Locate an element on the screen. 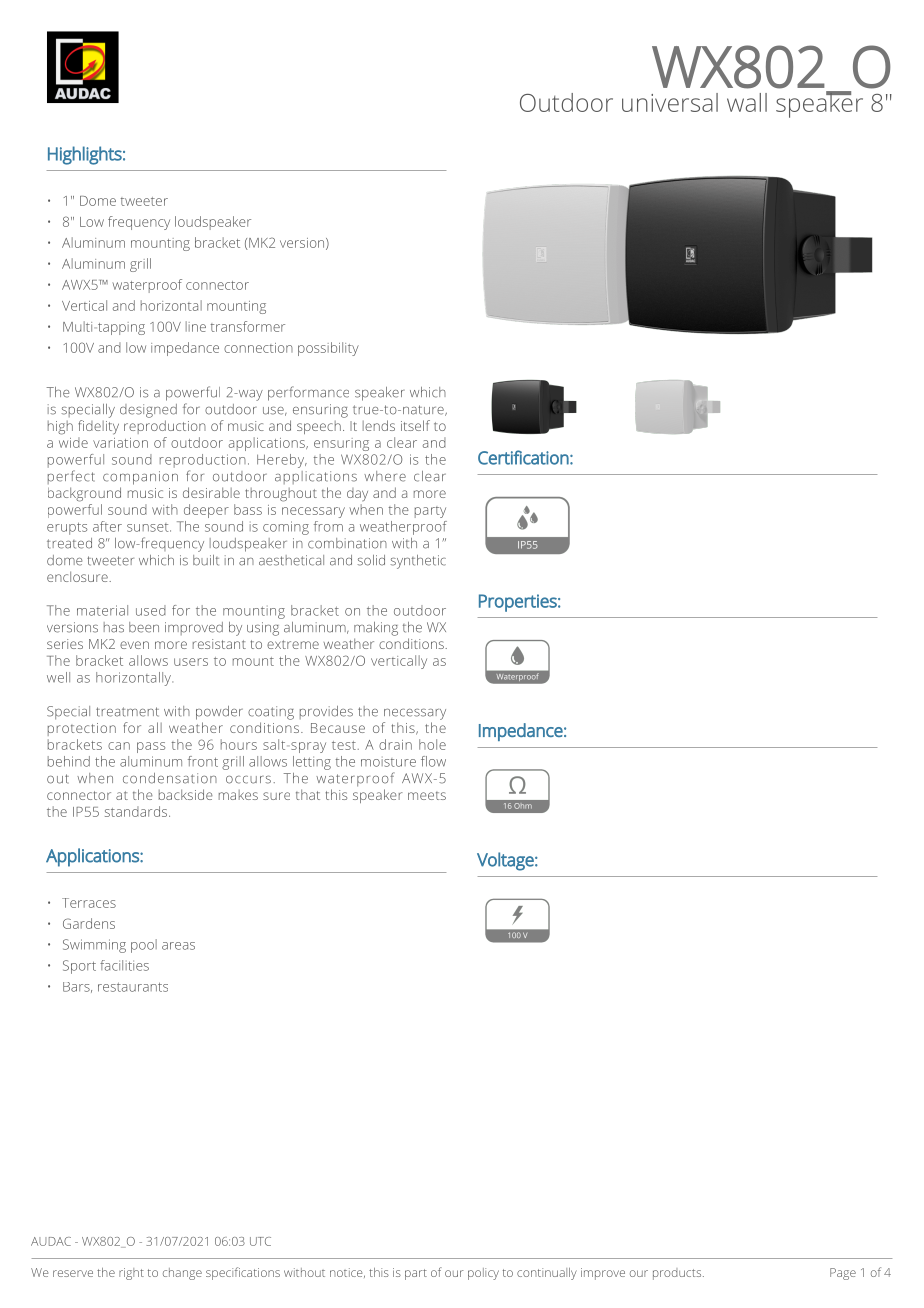 This screenshot has width=924, height=1308. where is located at coordinates (385, 476).
